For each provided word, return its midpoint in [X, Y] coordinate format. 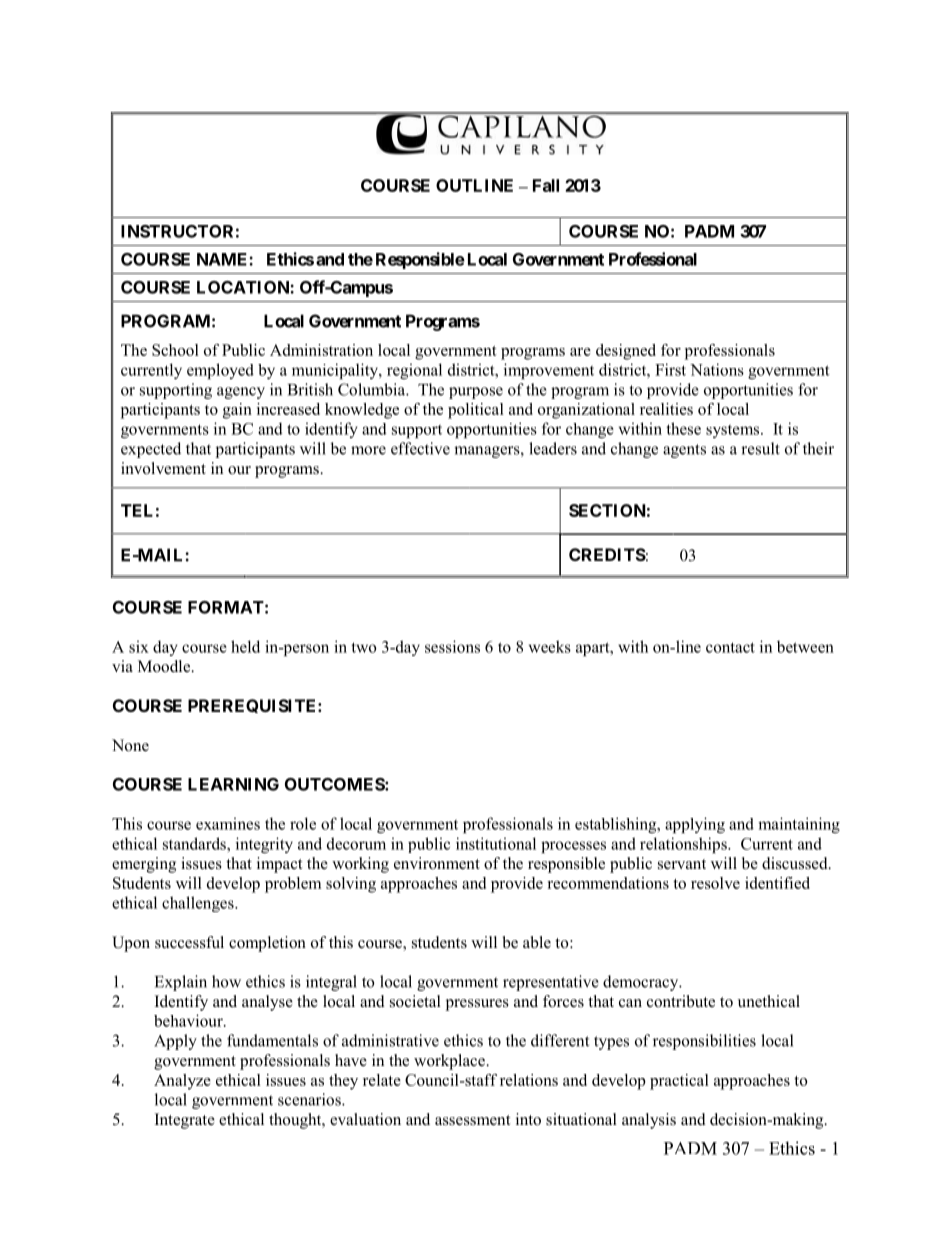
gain [237, 411]
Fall [546, 185]
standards [195, 843]
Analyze [182, 1082]
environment [437, 863]
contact [730, 647]
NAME [223, 259]
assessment [472, 1120]
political [476, 411]
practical [679, 1082]
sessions [452, 646]
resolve [715, 883]
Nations [717, 369]
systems [734, 431]
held [245, 646]
